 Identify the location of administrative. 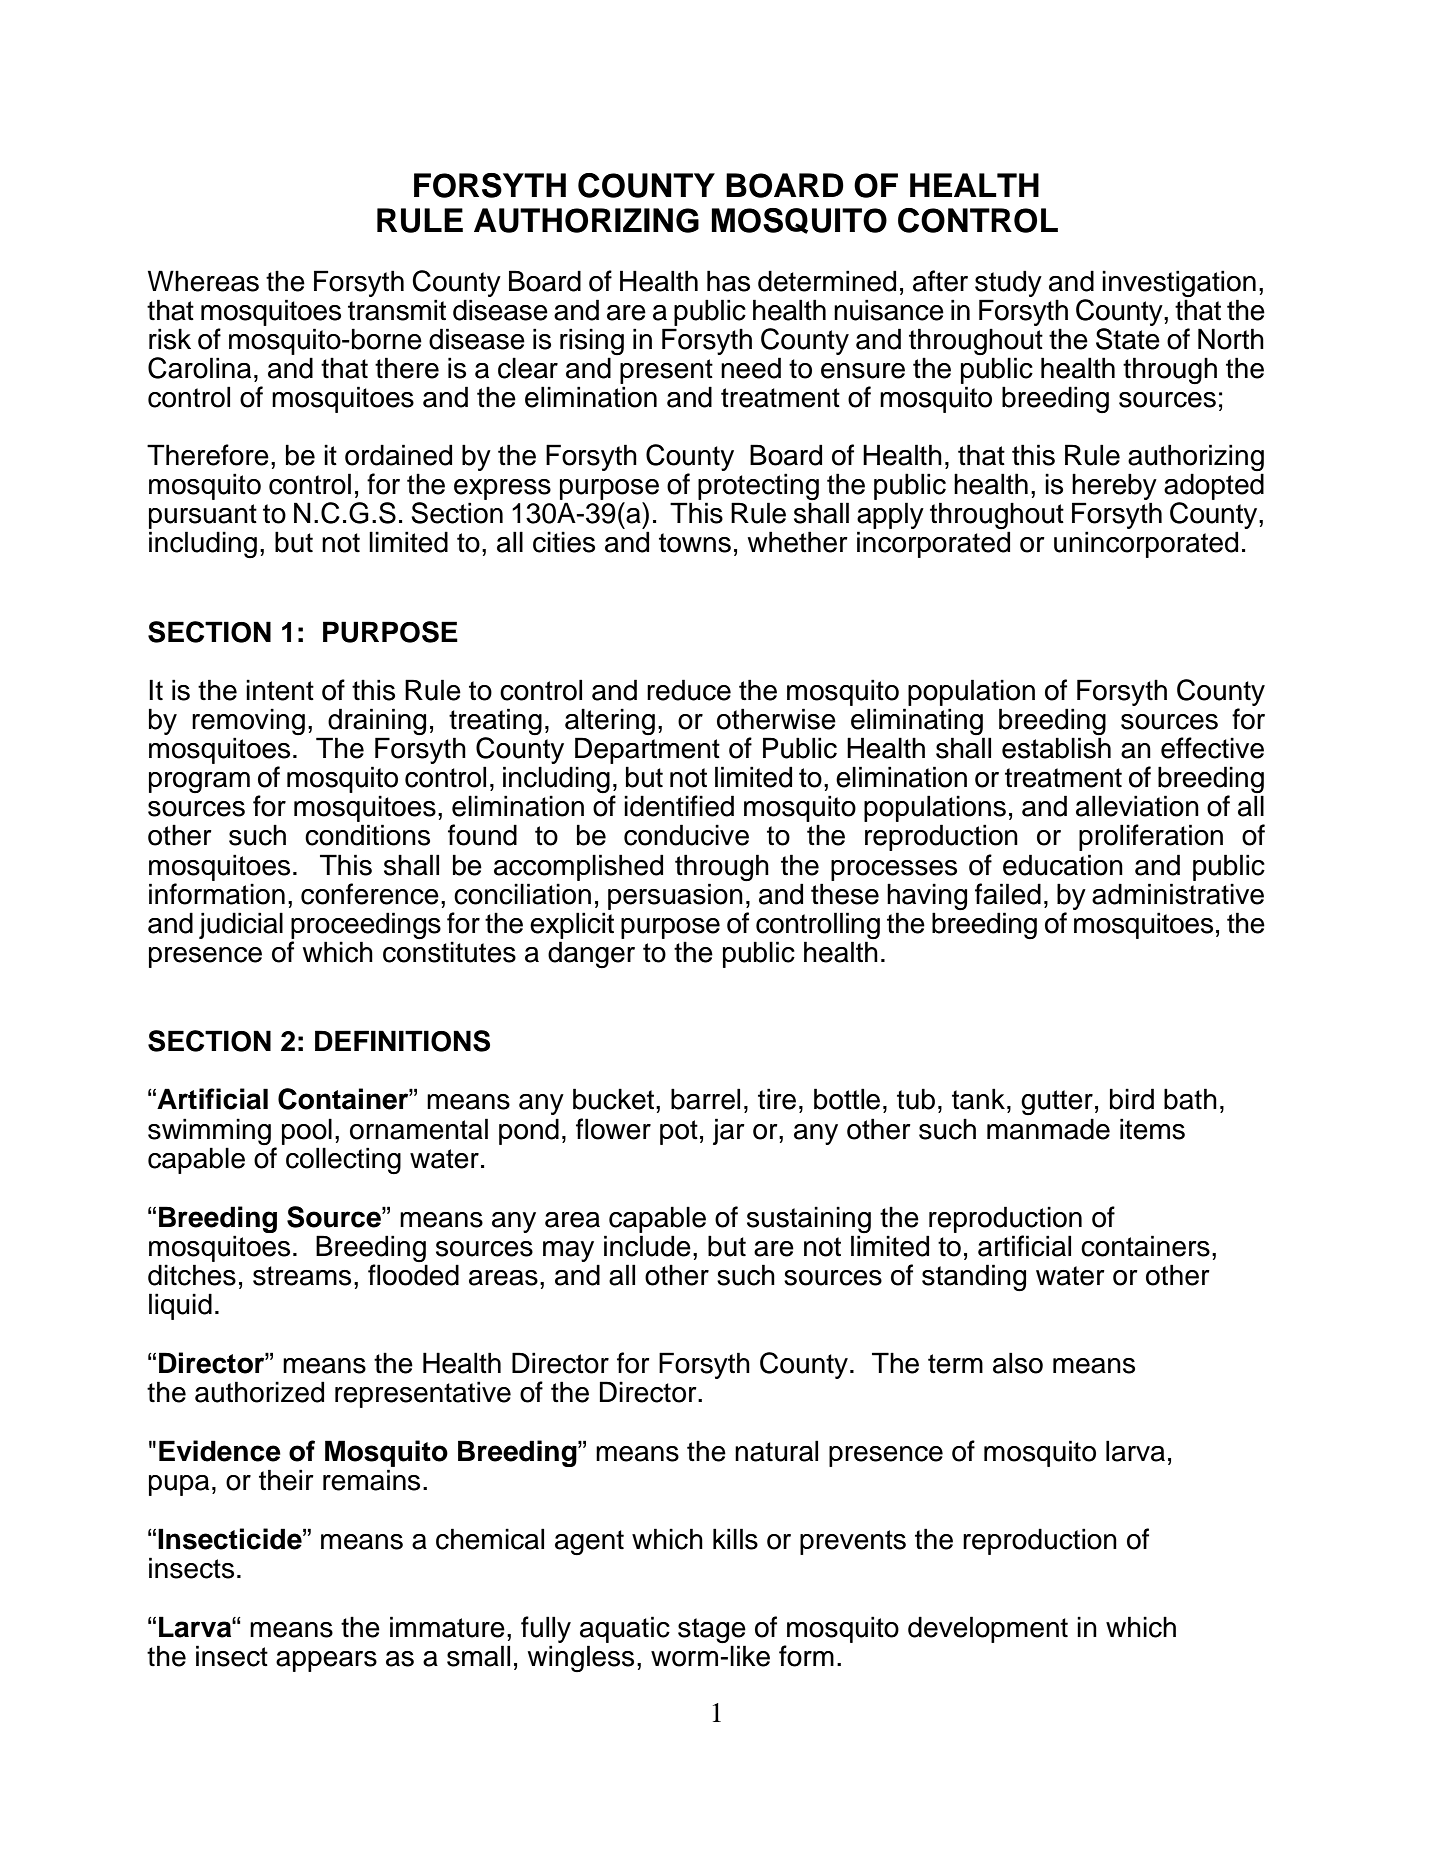
(1178, 894).
